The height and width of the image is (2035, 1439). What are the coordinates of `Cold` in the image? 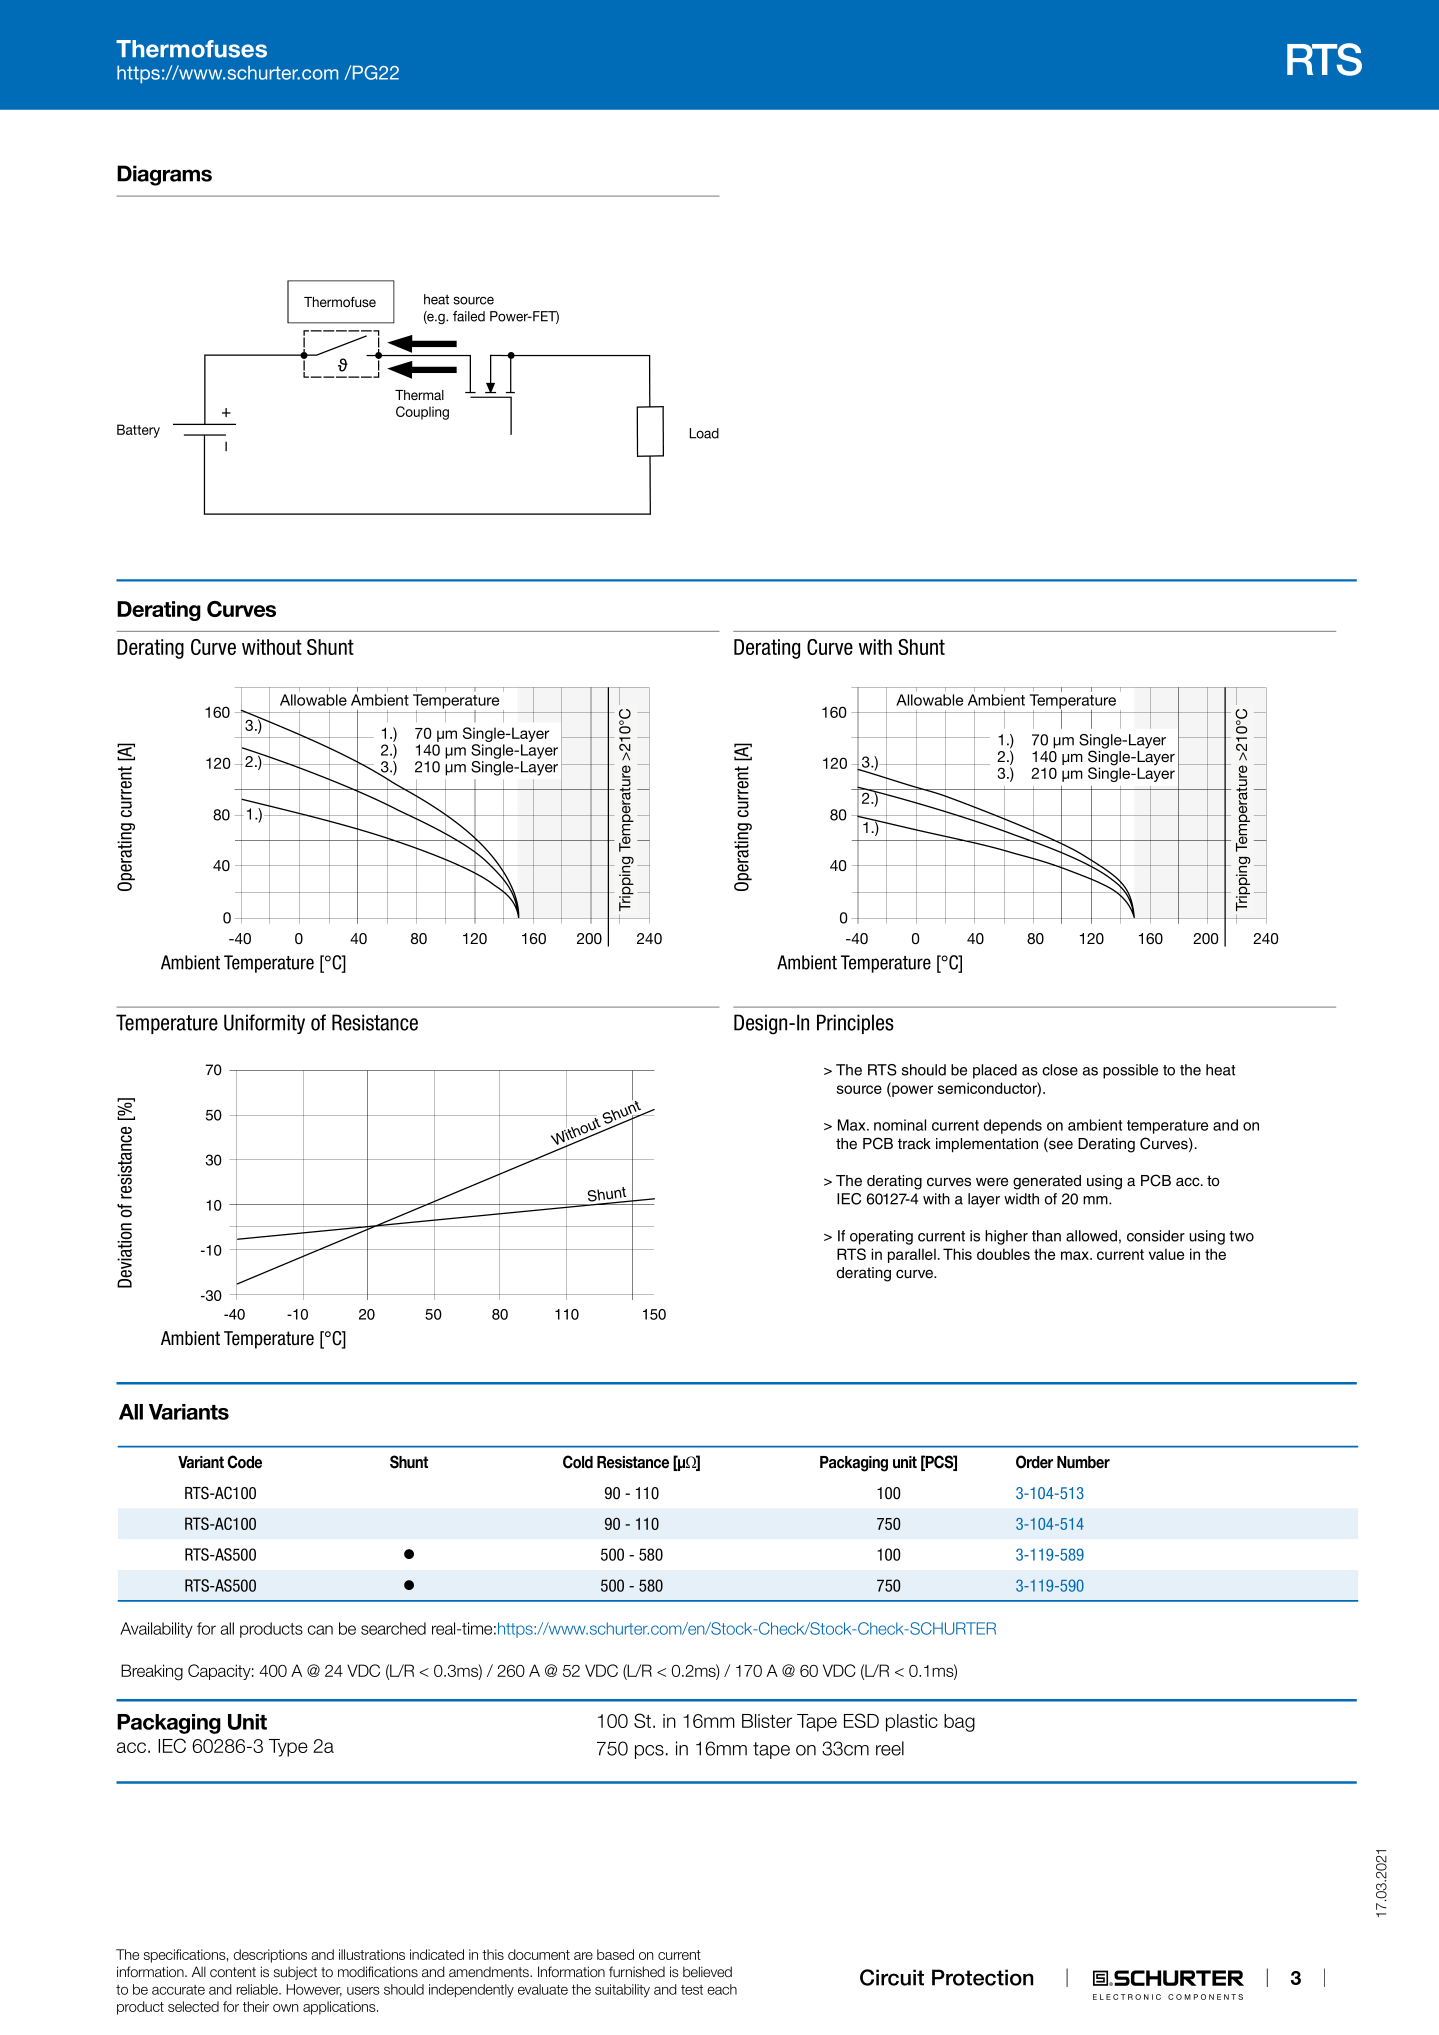 It's located at (578, 1462).
